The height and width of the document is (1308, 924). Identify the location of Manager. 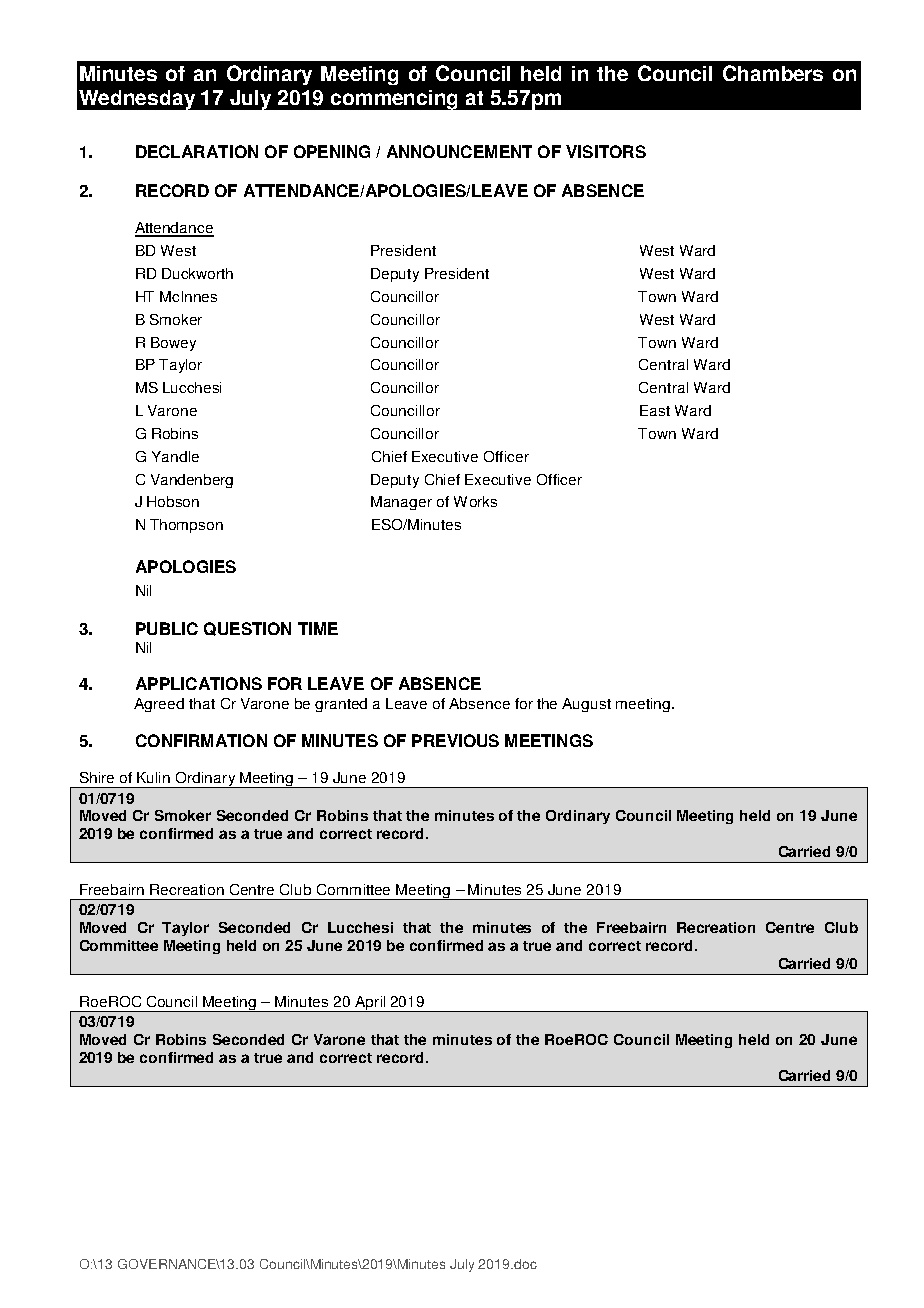
(401, 503).
